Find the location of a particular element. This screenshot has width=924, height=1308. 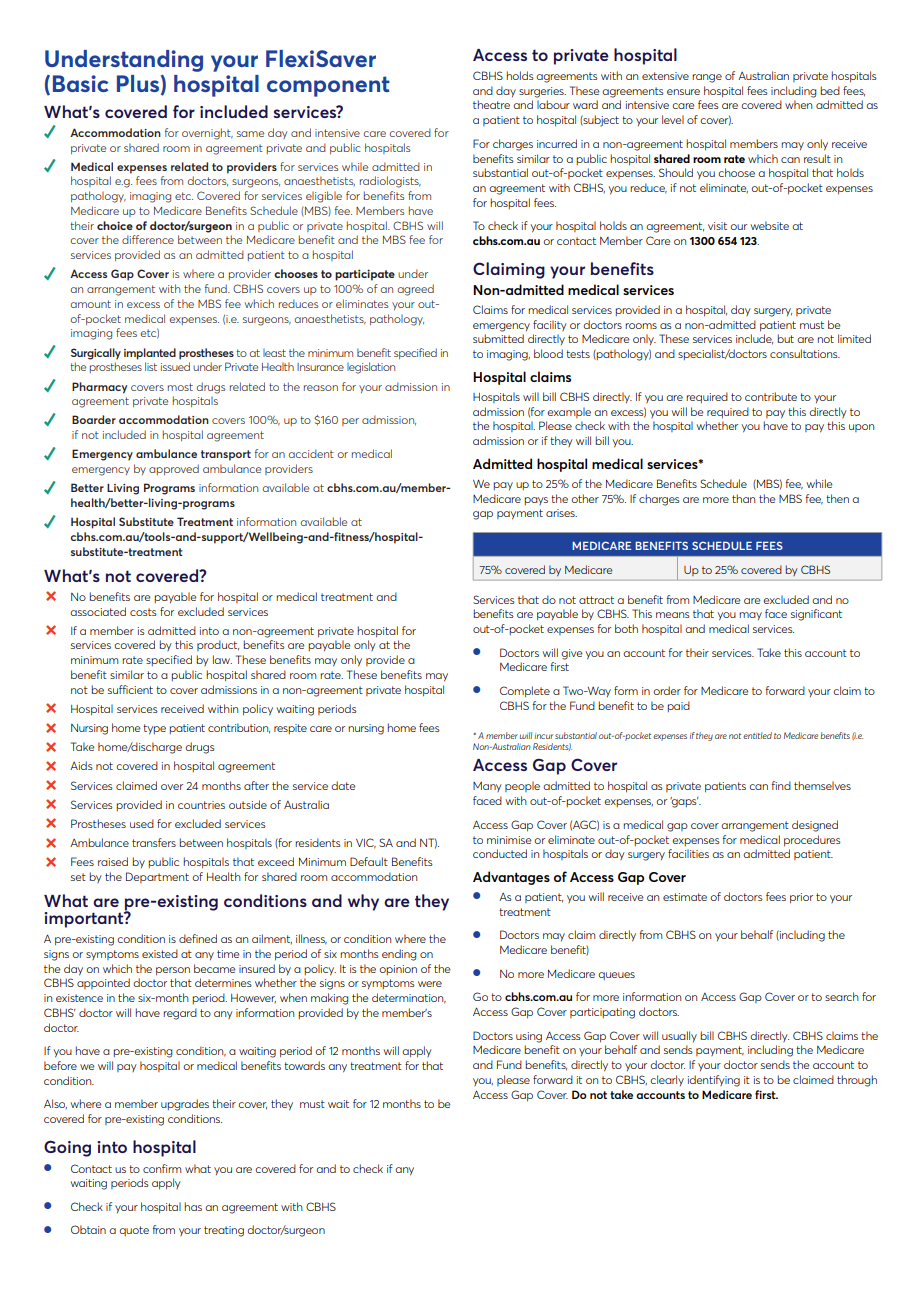

transfers is located at coordinates (154, 842).
